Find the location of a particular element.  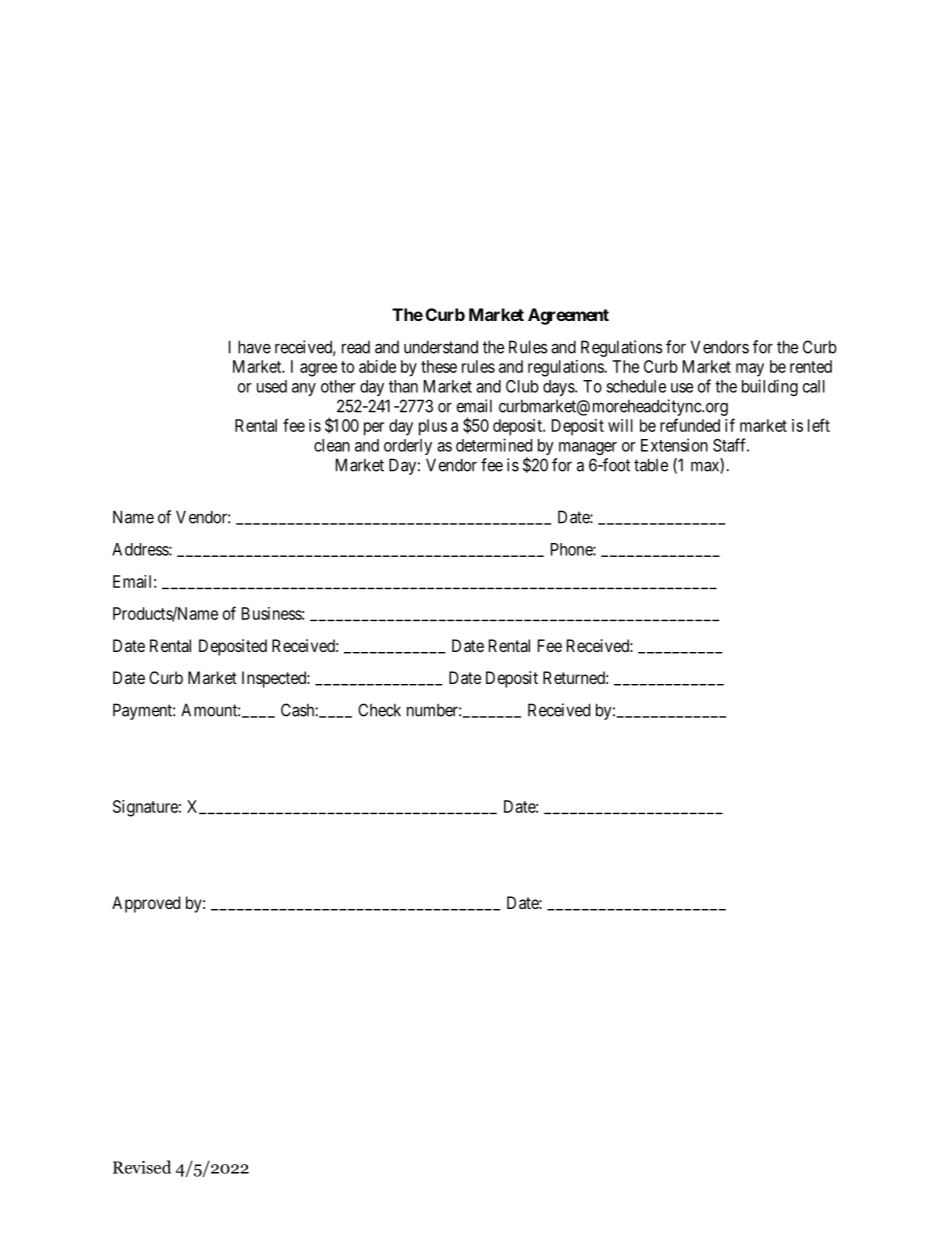

table is located at coordinates (651, 465).
